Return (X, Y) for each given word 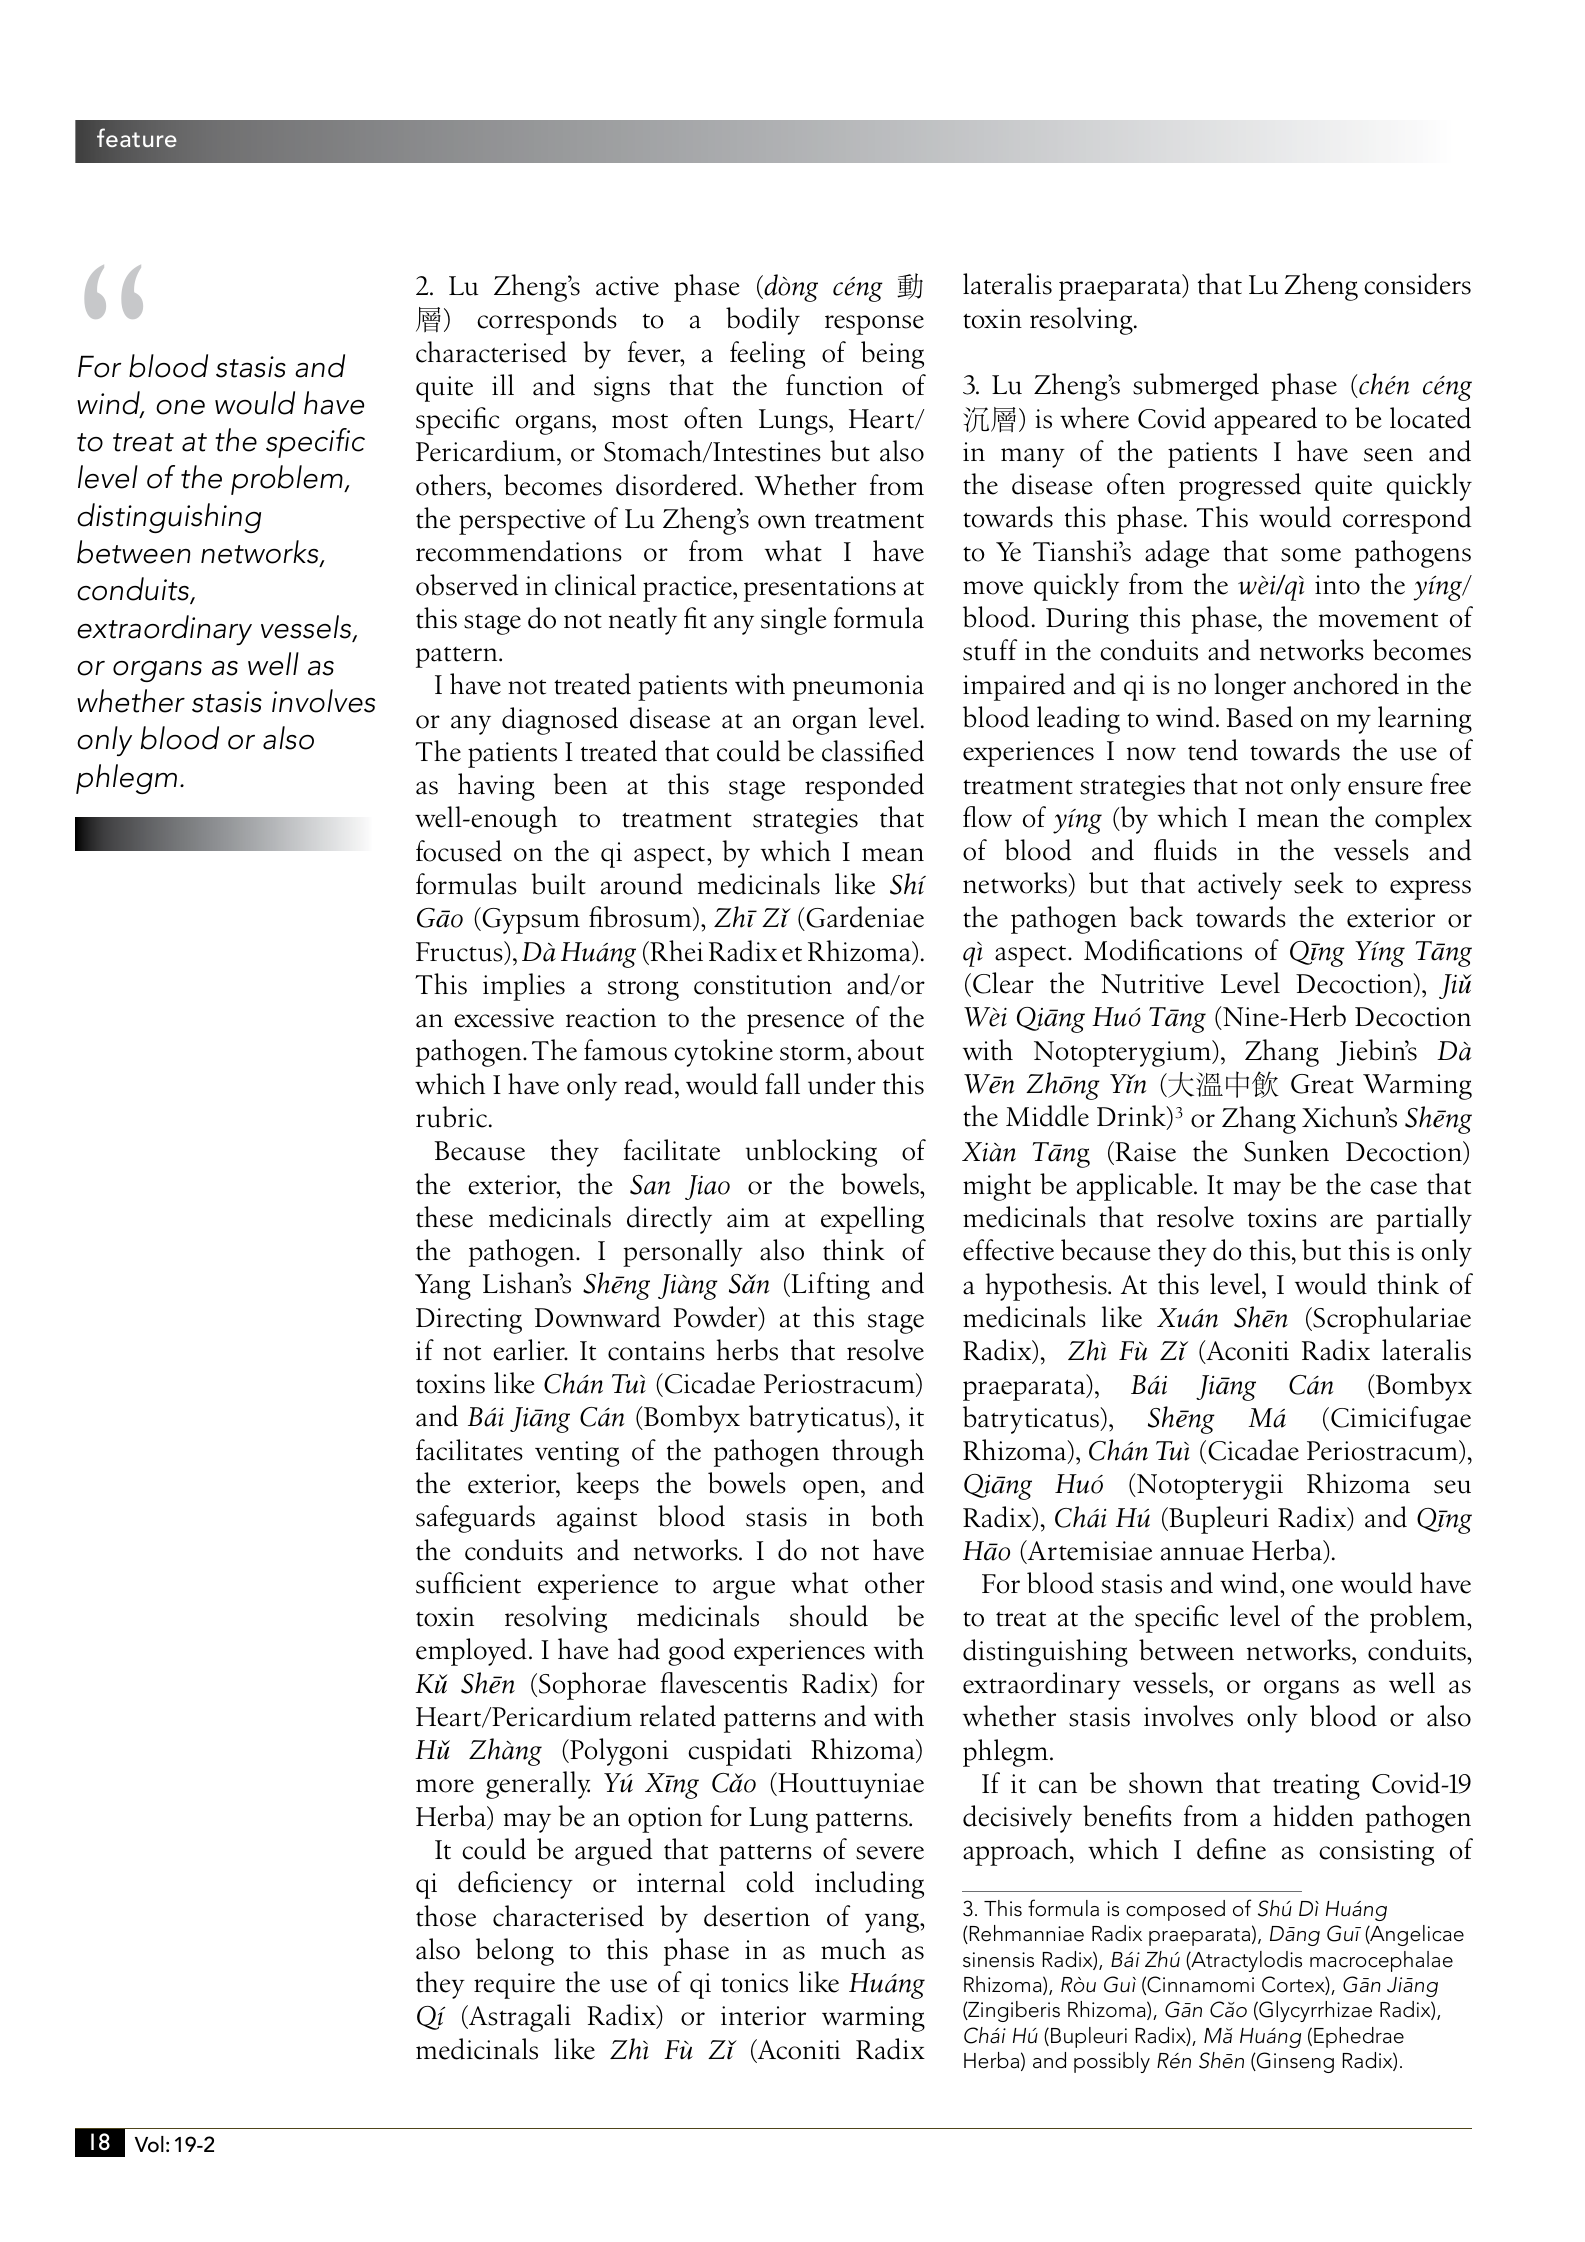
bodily (763, 321)
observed (467, 585)
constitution (763, 985)
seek (1319, 883)
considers (1417, 284)
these (444, 1217)
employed (471, 1652)
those (446, 1916)
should (829, 1616)
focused (459, 851)
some (1311, 555)
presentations (820, 589)
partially (1424, 1220)
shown (1166, 1783)
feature (137, 138)
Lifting (829, 1286)
